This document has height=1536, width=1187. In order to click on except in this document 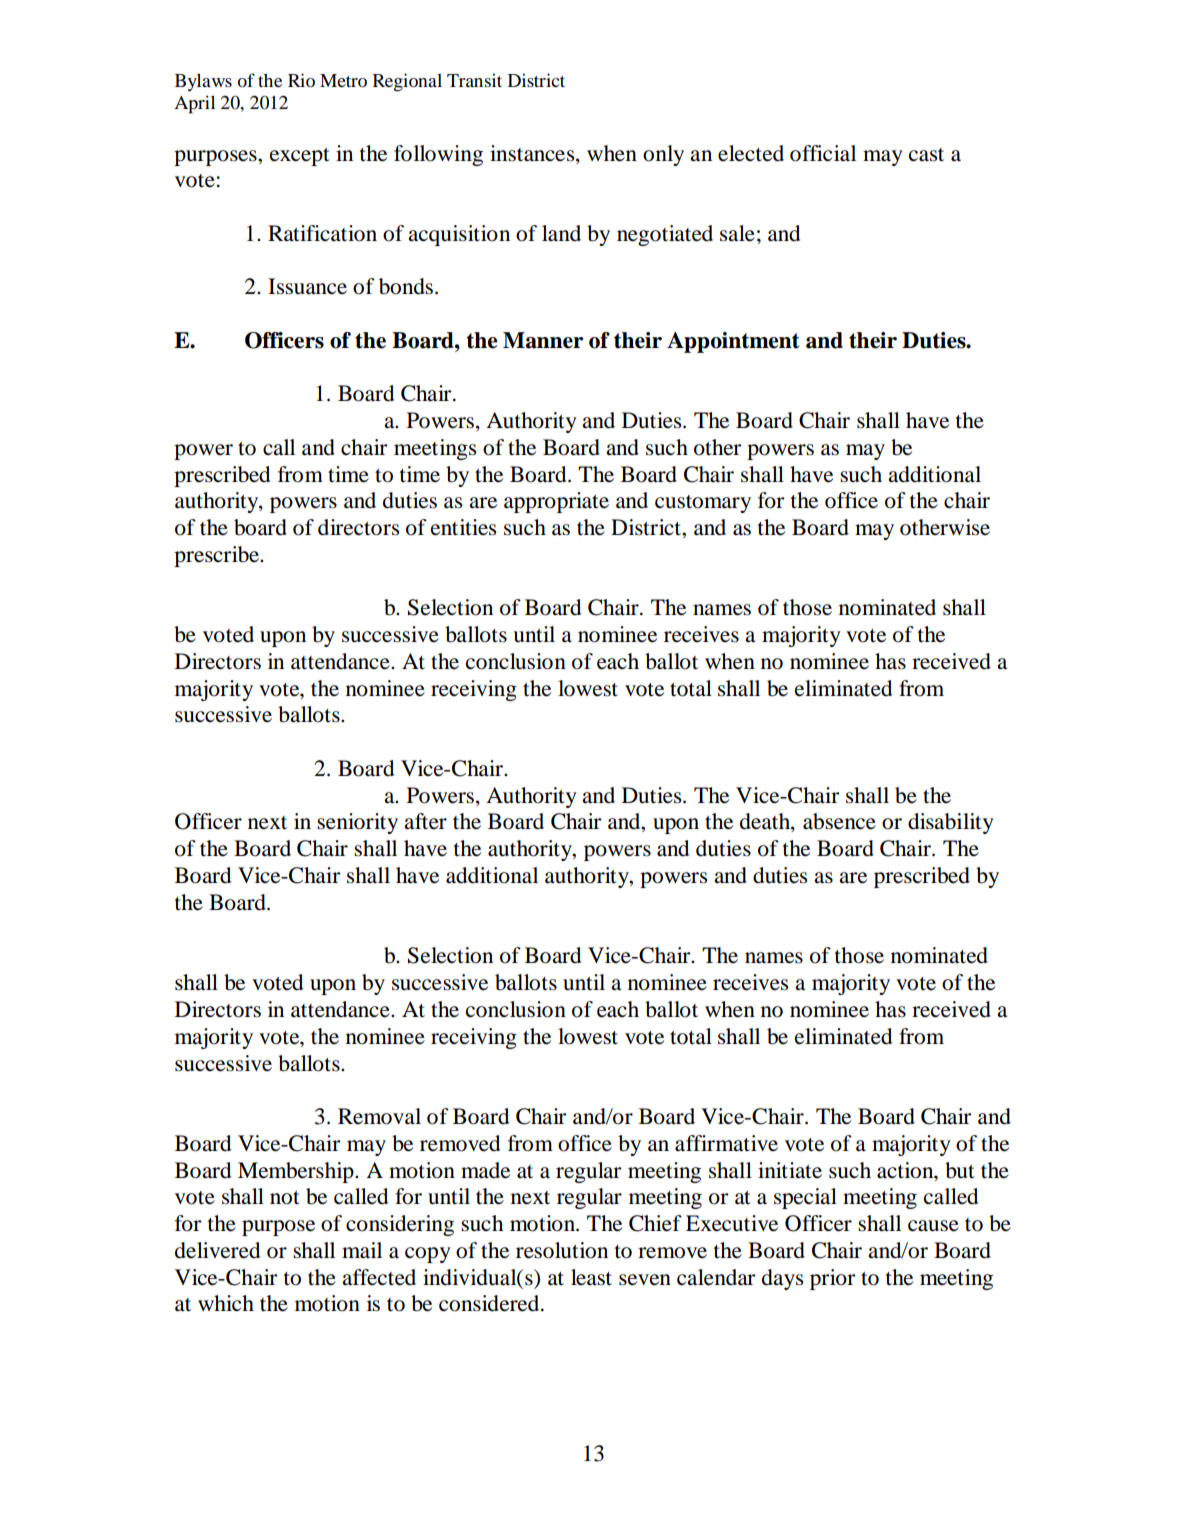, I will do `click(300, 157)`.
